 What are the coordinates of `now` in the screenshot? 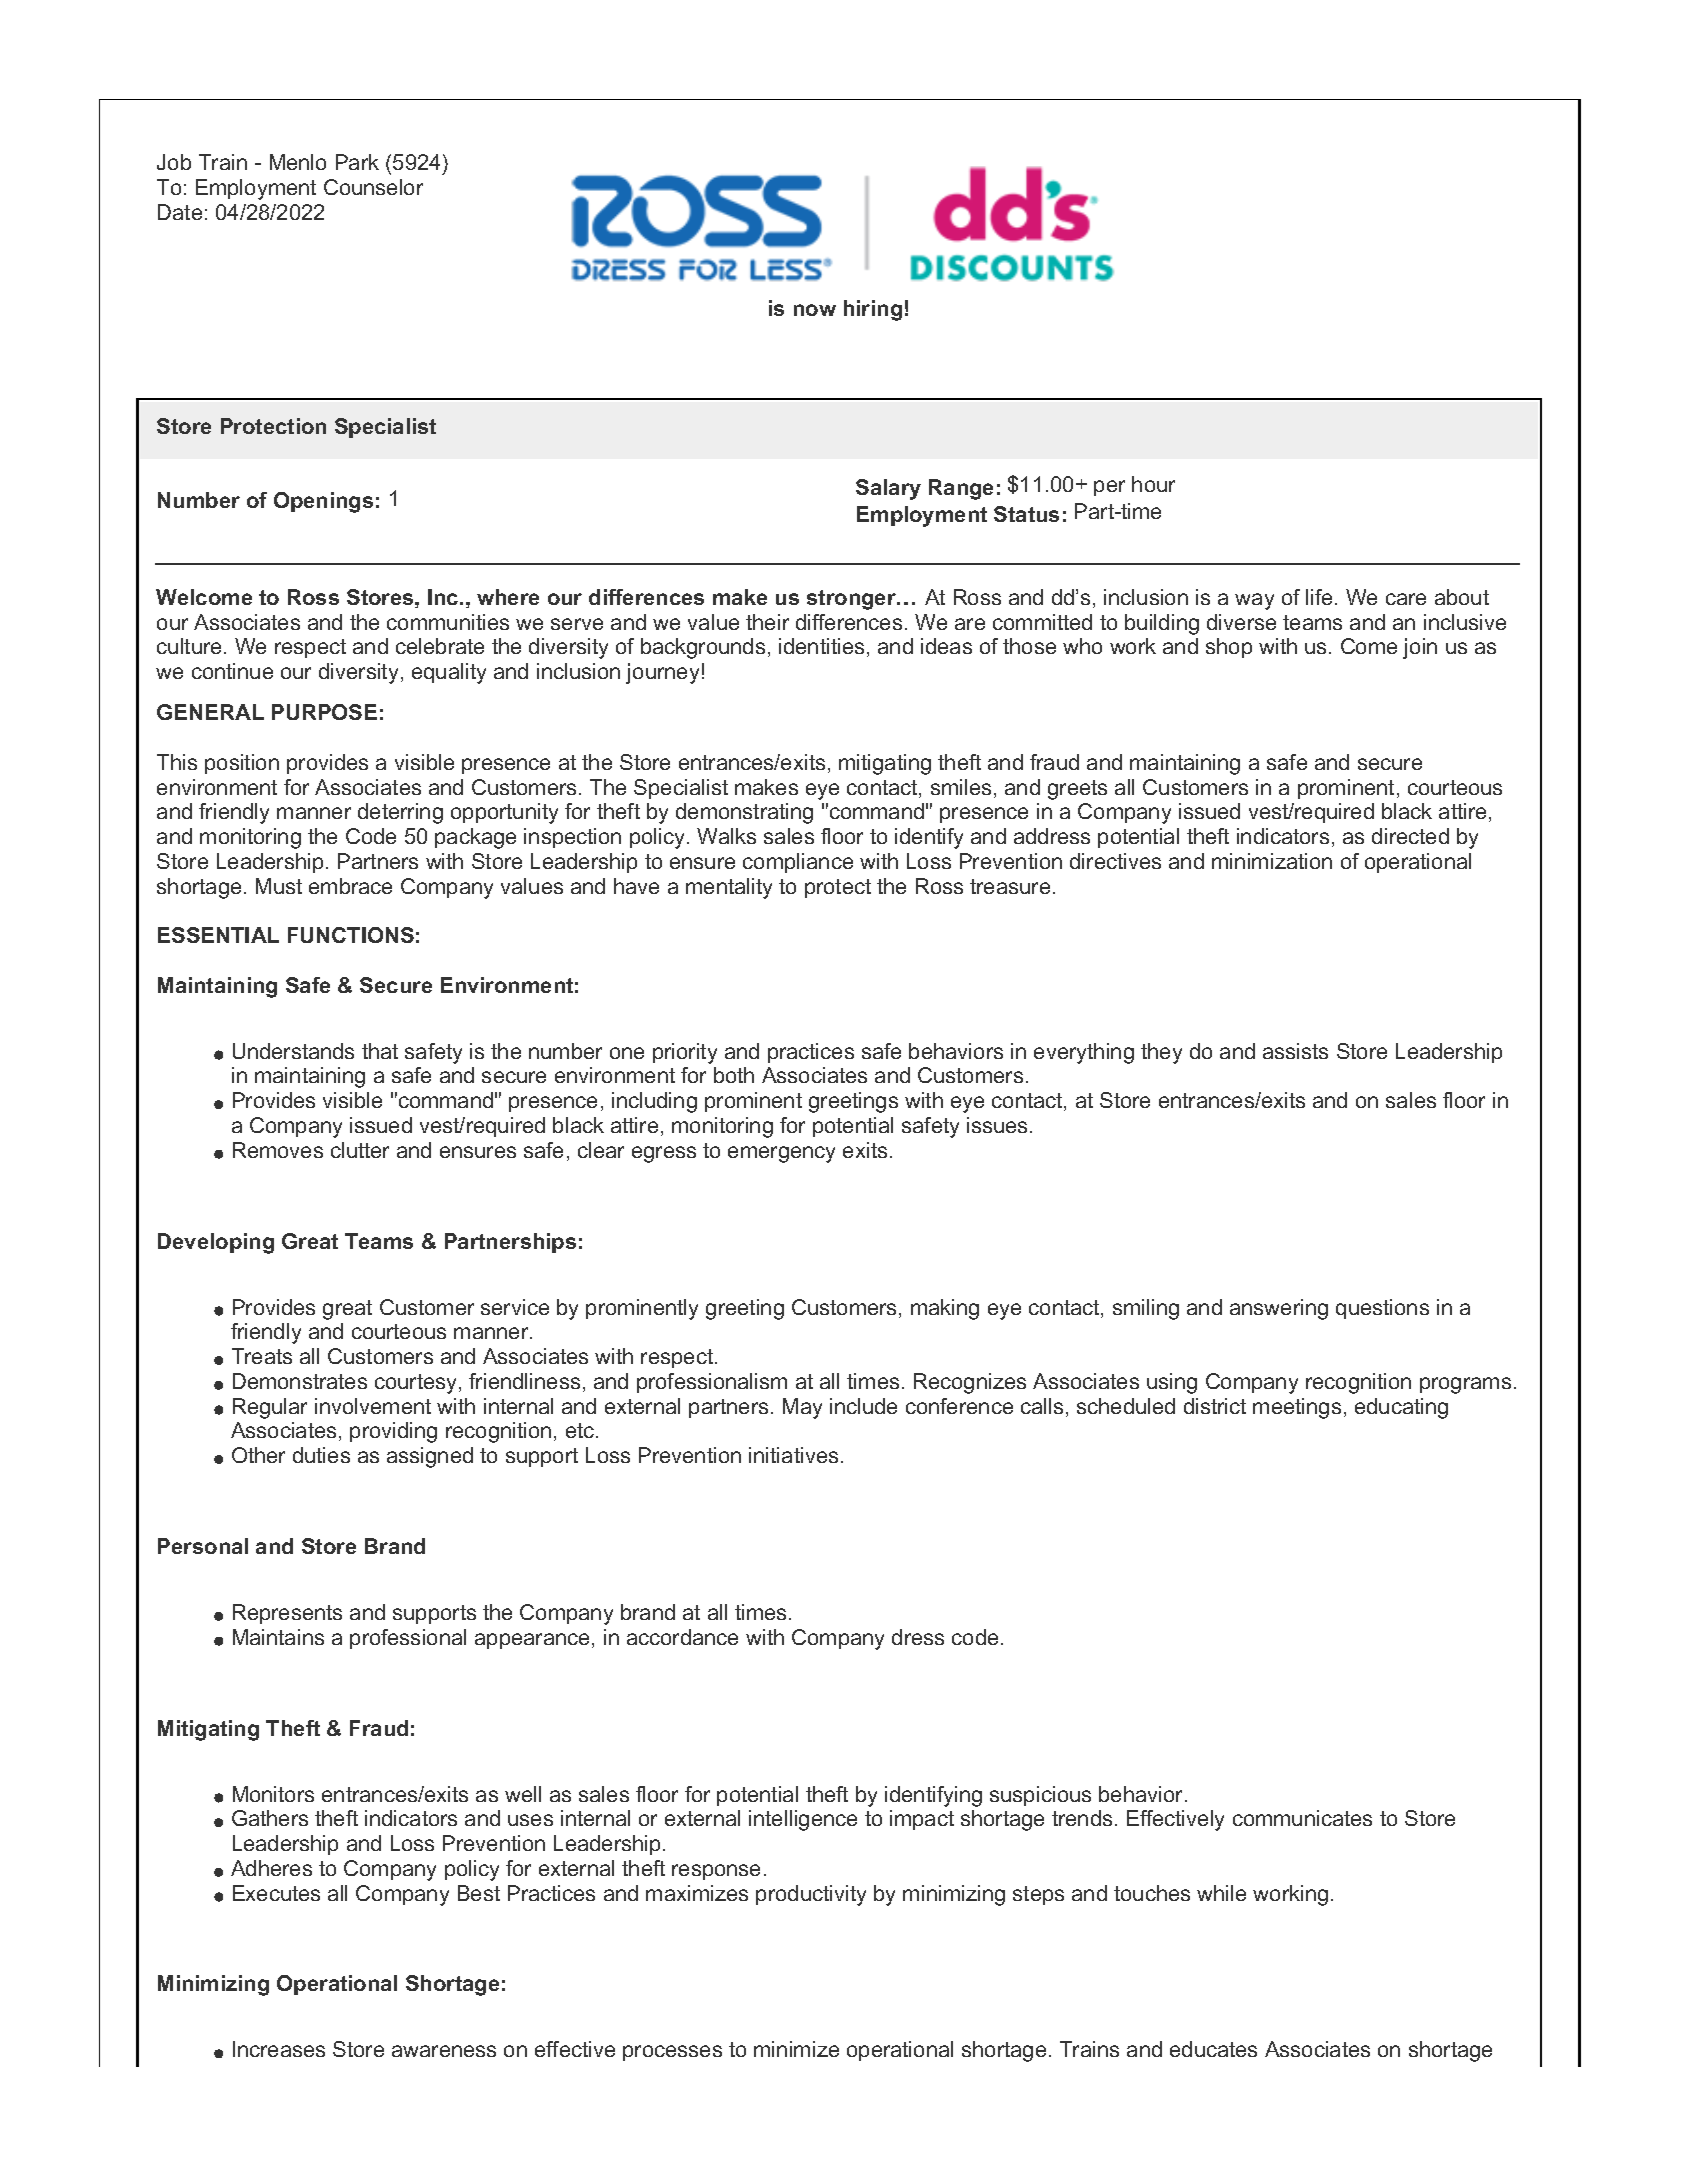 It's located at (815, 310).
